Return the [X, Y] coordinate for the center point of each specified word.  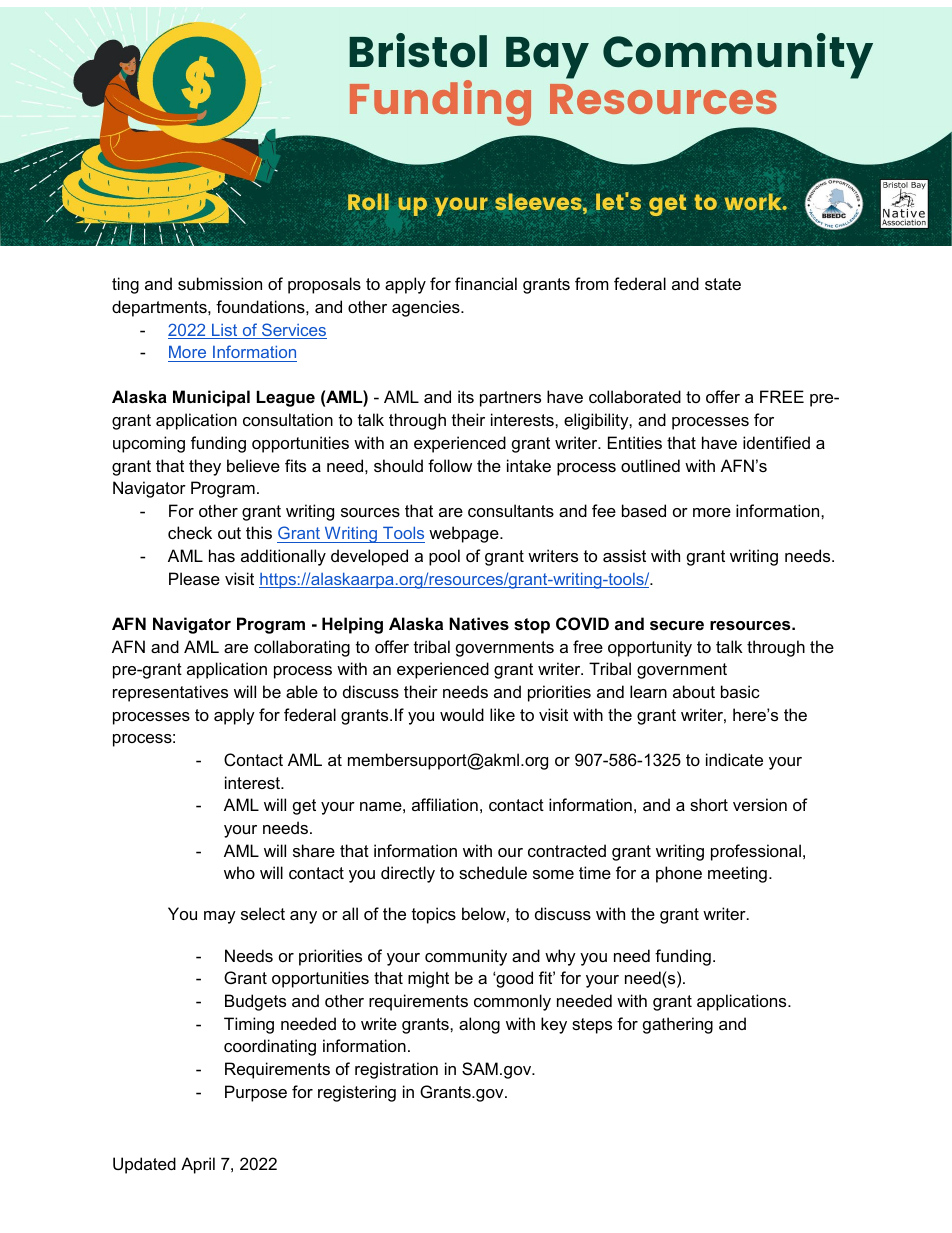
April [198, 1165]
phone [679, 874]
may [220, 917]
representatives [170, 693]
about [694, 691]
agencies [427, 308]
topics [434, 915]
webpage [465, 534]
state [723, 284]
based [644, 510]
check [190, 532]
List [225, 331]
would [462, 714]
